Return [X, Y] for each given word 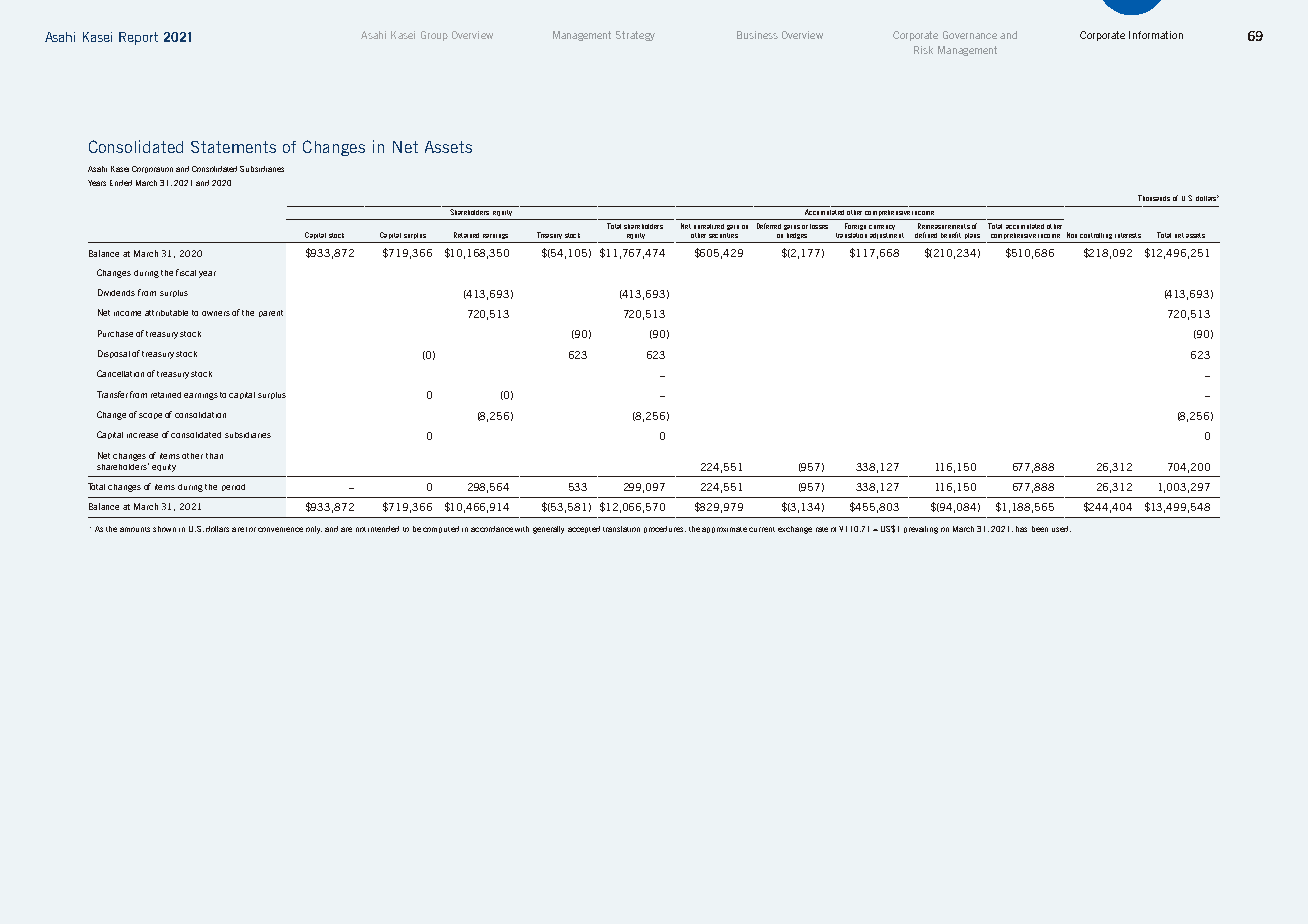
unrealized [709, 226]
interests [1128, 235]
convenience [280, 529]
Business [757, 35]
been [1040, 529]
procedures [665, 529]
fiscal [186, 272]
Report [138, 38]
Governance [970, 35]
